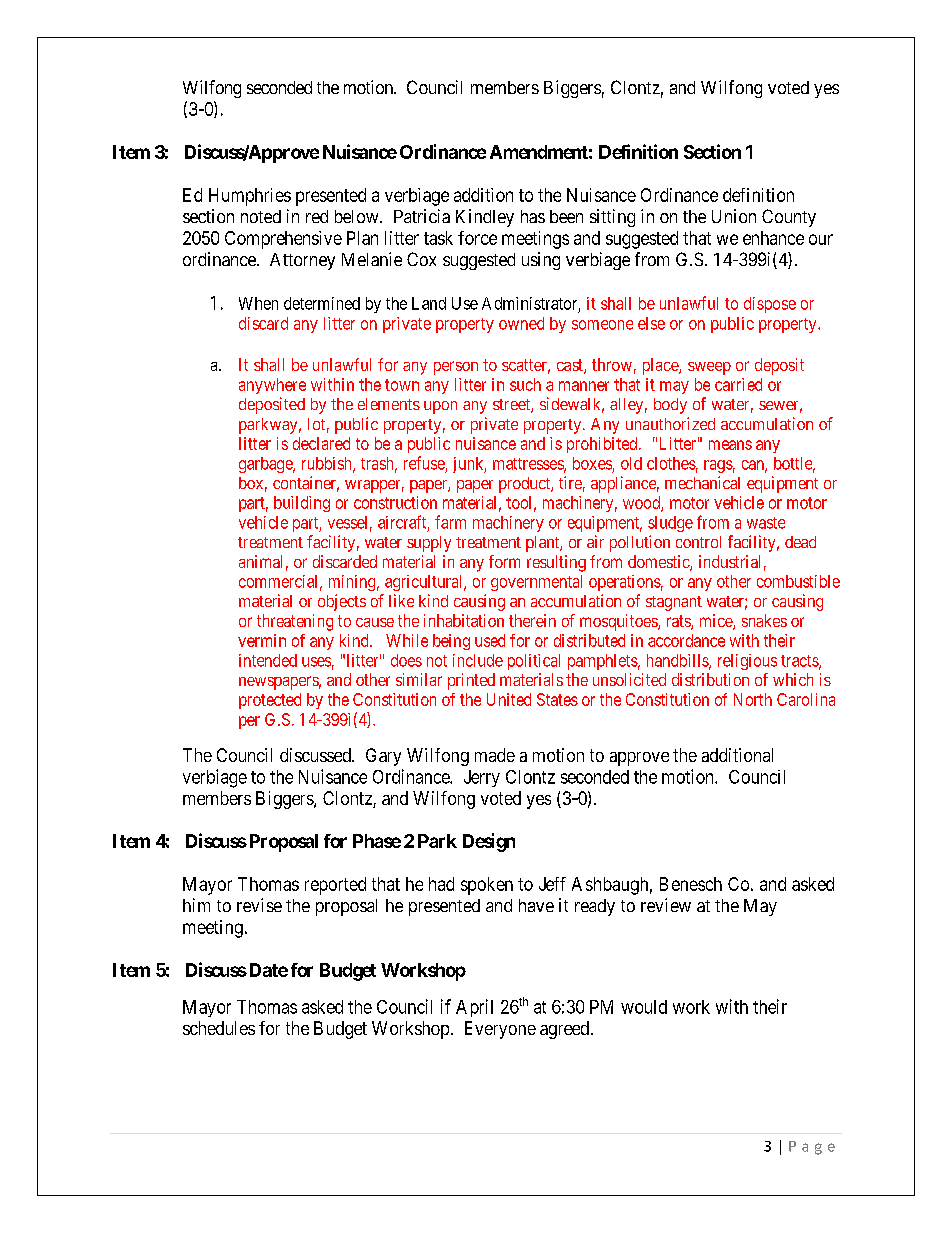 The width and height of the screenshot is (952, 1233). Describe the element at coordinates (261, 216) in the screenshot. I see `noted` at that location.
